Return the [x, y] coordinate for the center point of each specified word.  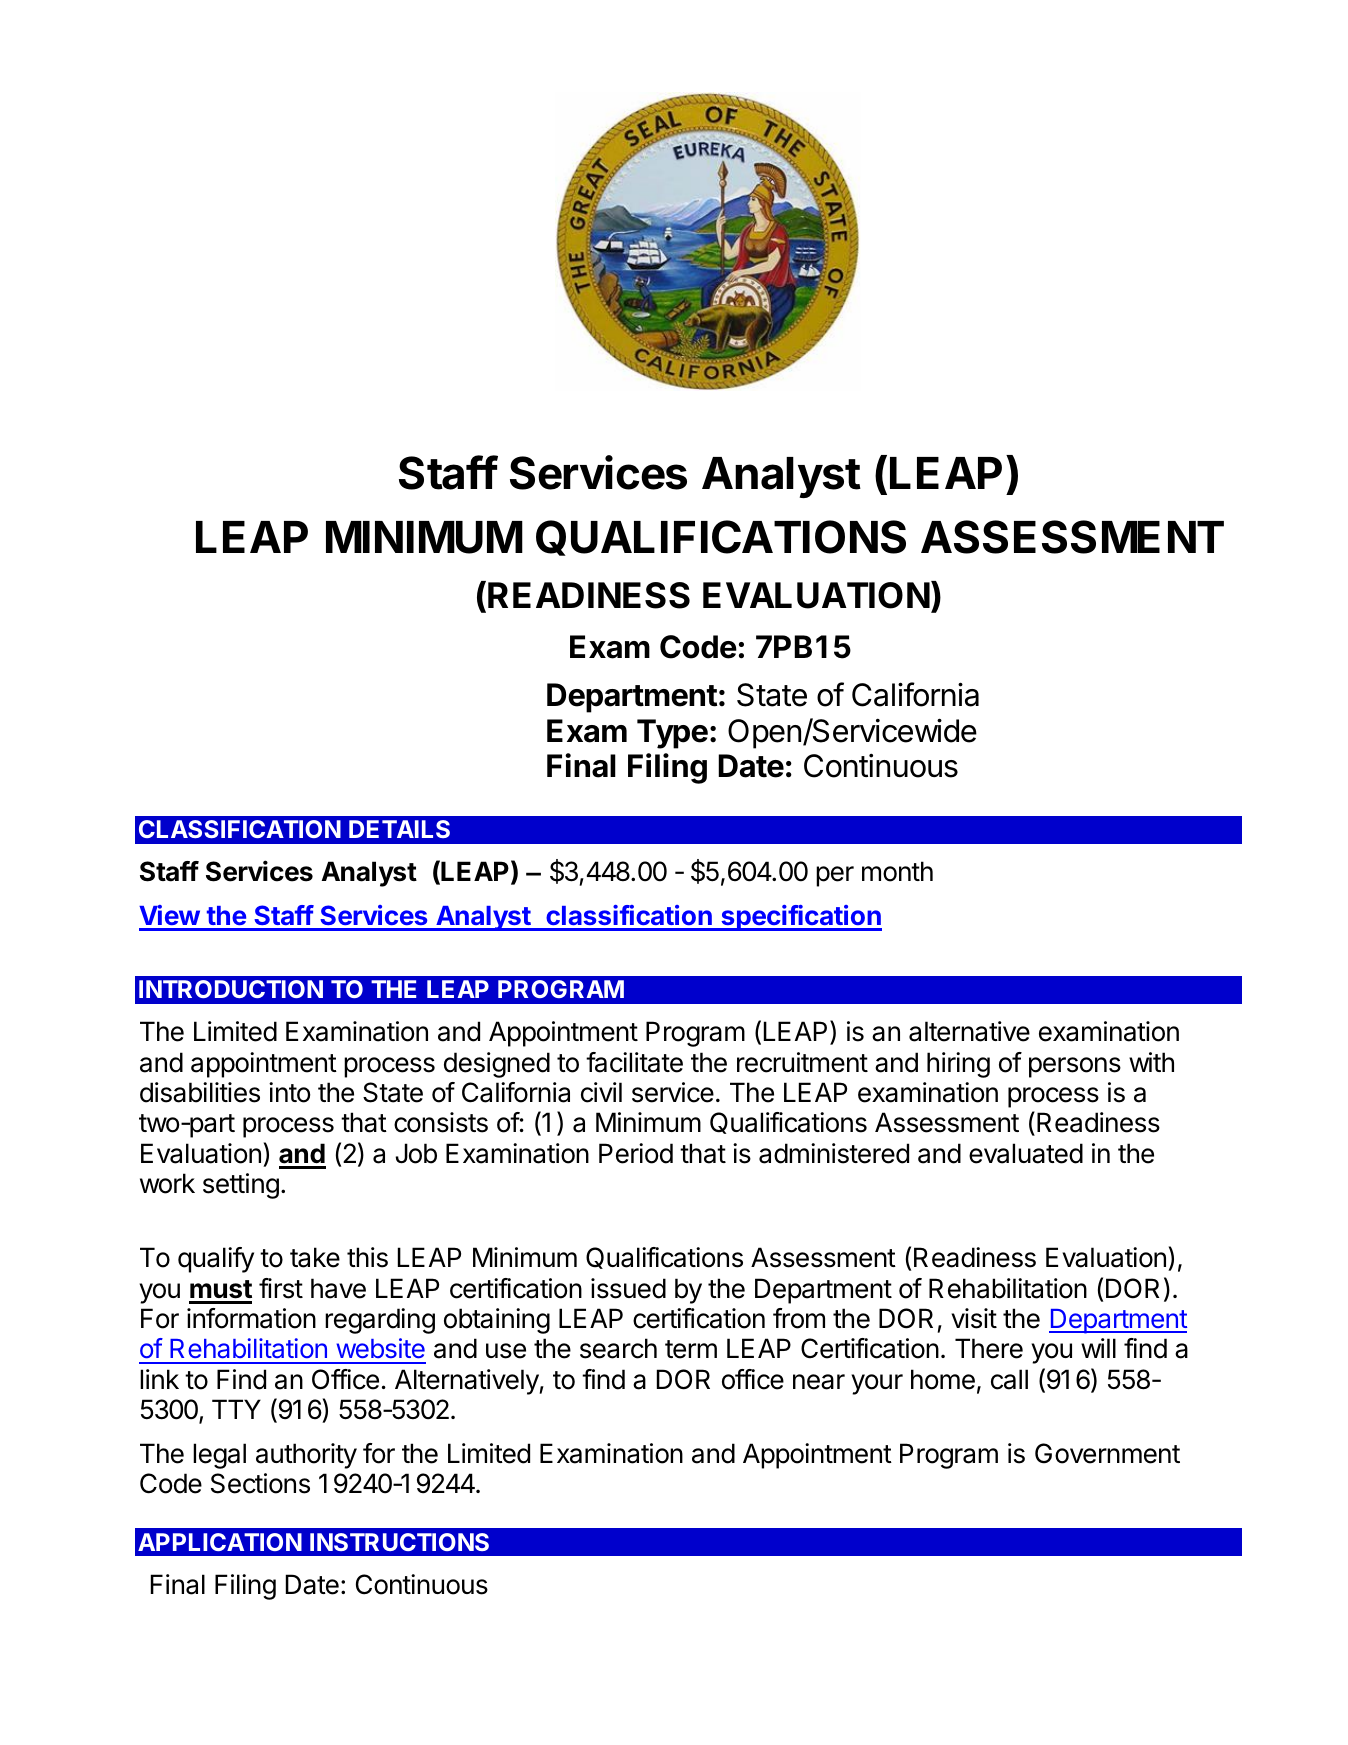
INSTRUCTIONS [399, 1542]
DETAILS [399, 829]
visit [974, 1318]
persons [1075, 1067]
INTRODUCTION [231, 989]
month [897, 871]
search [618, 1348]
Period [636, 1153]
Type [672, 734]
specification [800, 918]
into [289, 1092]
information [251, 1318]
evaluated [1026, 1153]
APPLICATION [220, 1542]
